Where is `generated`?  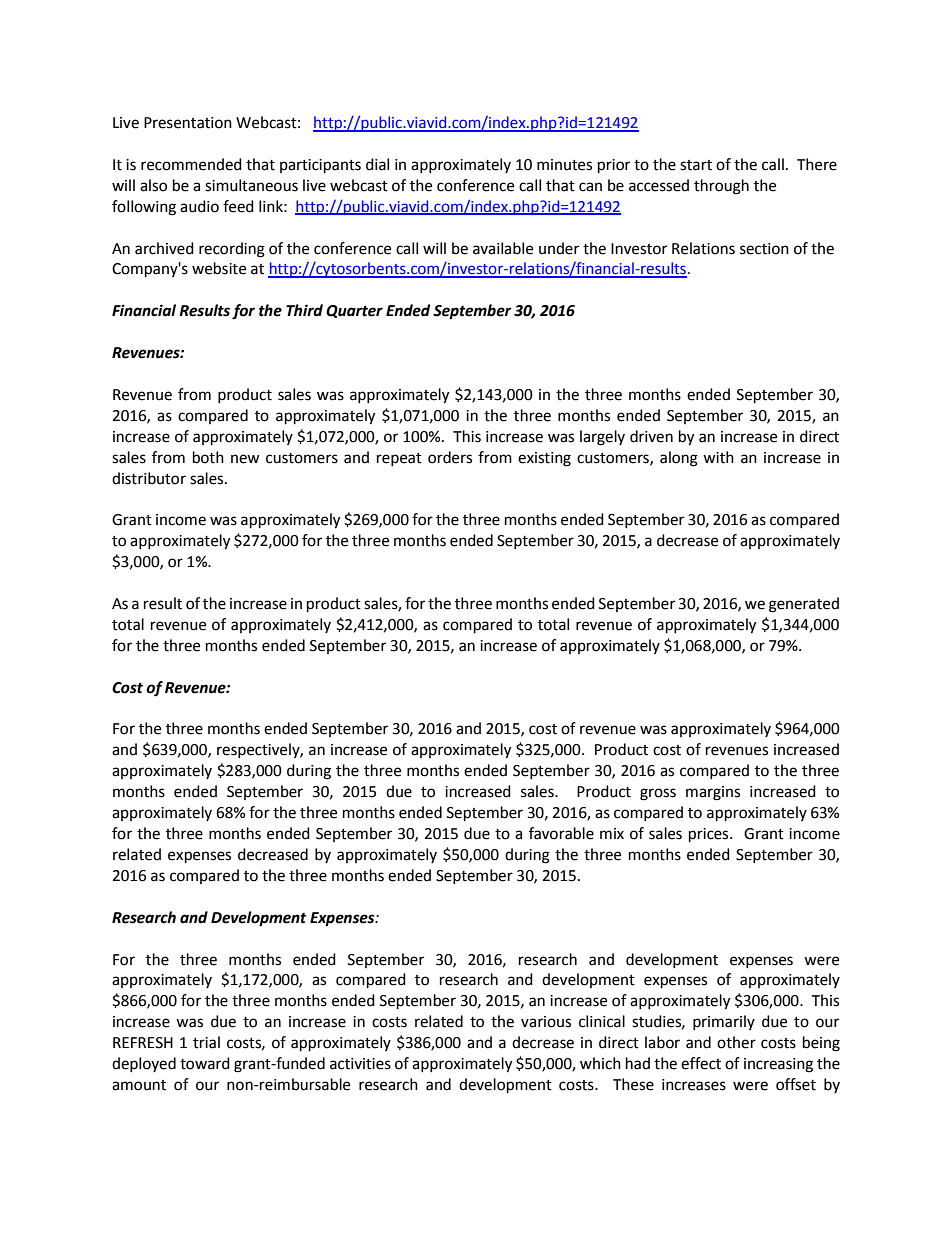 generated is located at coordinates (804, 605).
